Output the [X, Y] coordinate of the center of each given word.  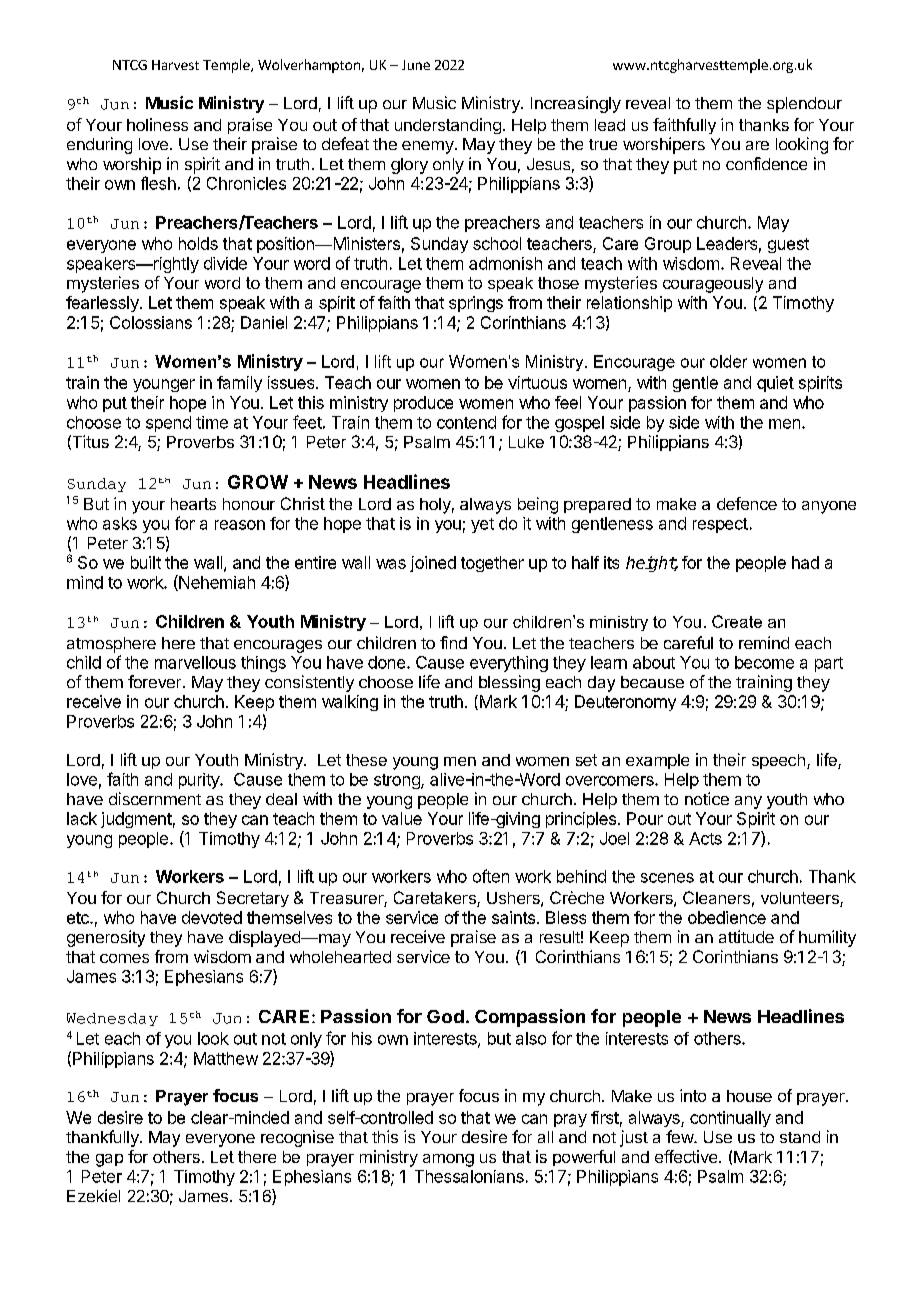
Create [737, 621]
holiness [157, 124]
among [448, 1160]
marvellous [195, 662]
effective [687, 1156]
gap [109, 1160]
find [453, 642]
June [416, 65]
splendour [804, 105]
